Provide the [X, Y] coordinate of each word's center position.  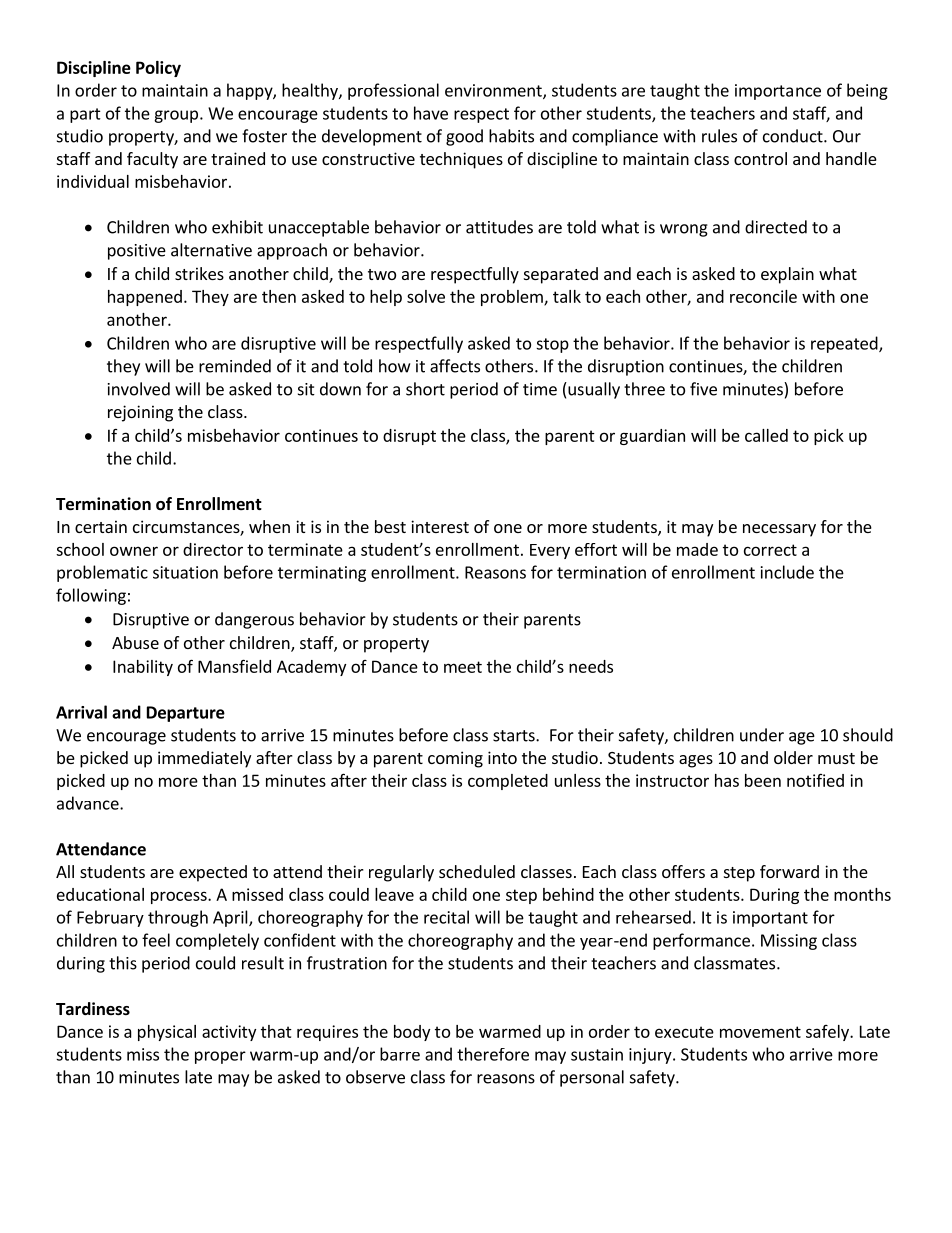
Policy [158, 69]
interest [440, 526]
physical [167, 1033]
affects [455, 366]
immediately [204, 759]
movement [760, 1032]
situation [185, 572]
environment [494, 91]
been [763, 780]
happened [145, 298]
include [787, 572]
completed [508, 782]
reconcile [763, 296]
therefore [493, 1054]
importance [778, 92]
